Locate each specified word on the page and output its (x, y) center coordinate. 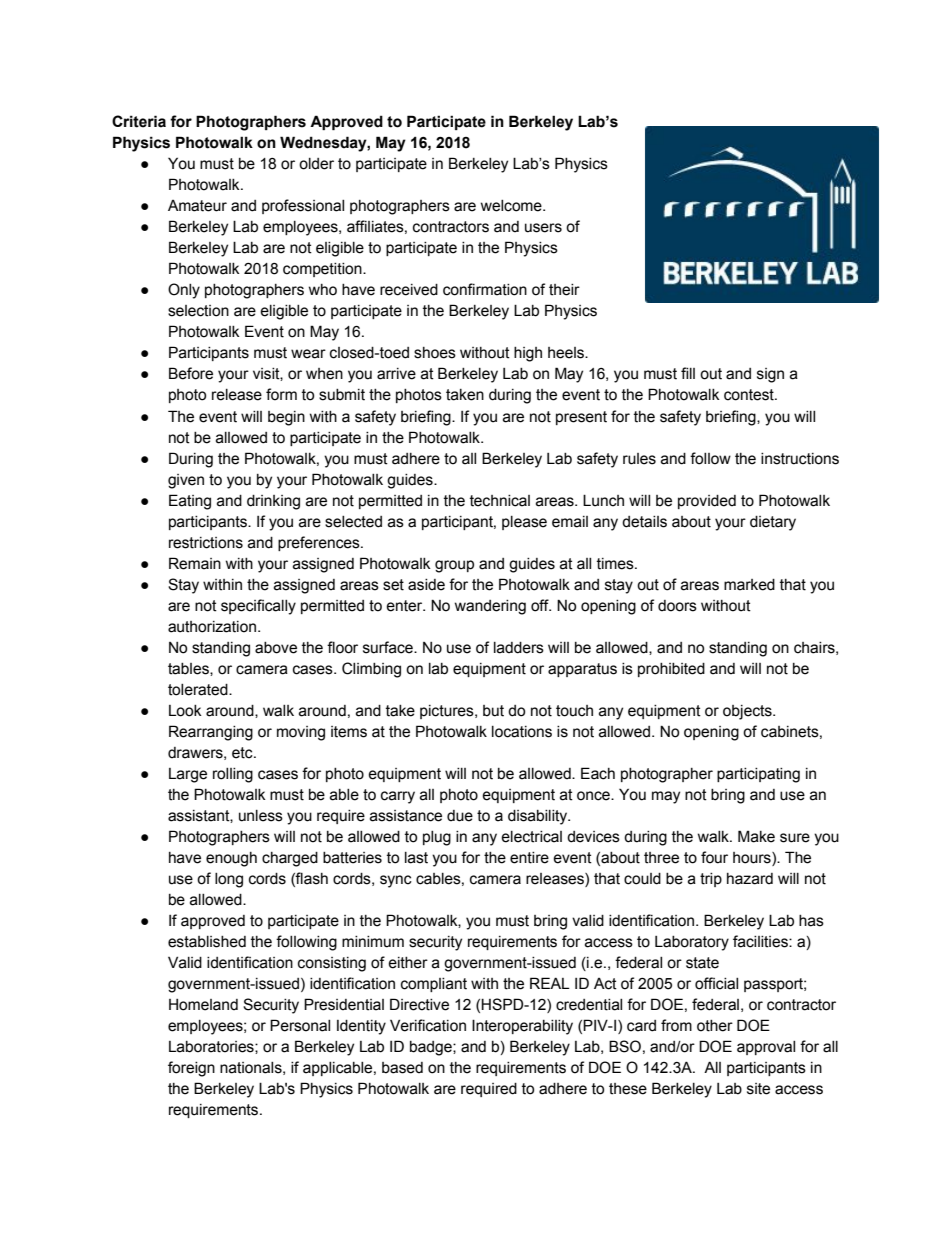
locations (522, 732)
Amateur (197, 206)
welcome (512, 206)
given (186, 481)
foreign (191, 1069)
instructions (800, 459)
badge (432, 1048)
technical (500, 501)
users (543, 228)
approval (766, 1048)
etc (243, 753)
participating (758, 775)
